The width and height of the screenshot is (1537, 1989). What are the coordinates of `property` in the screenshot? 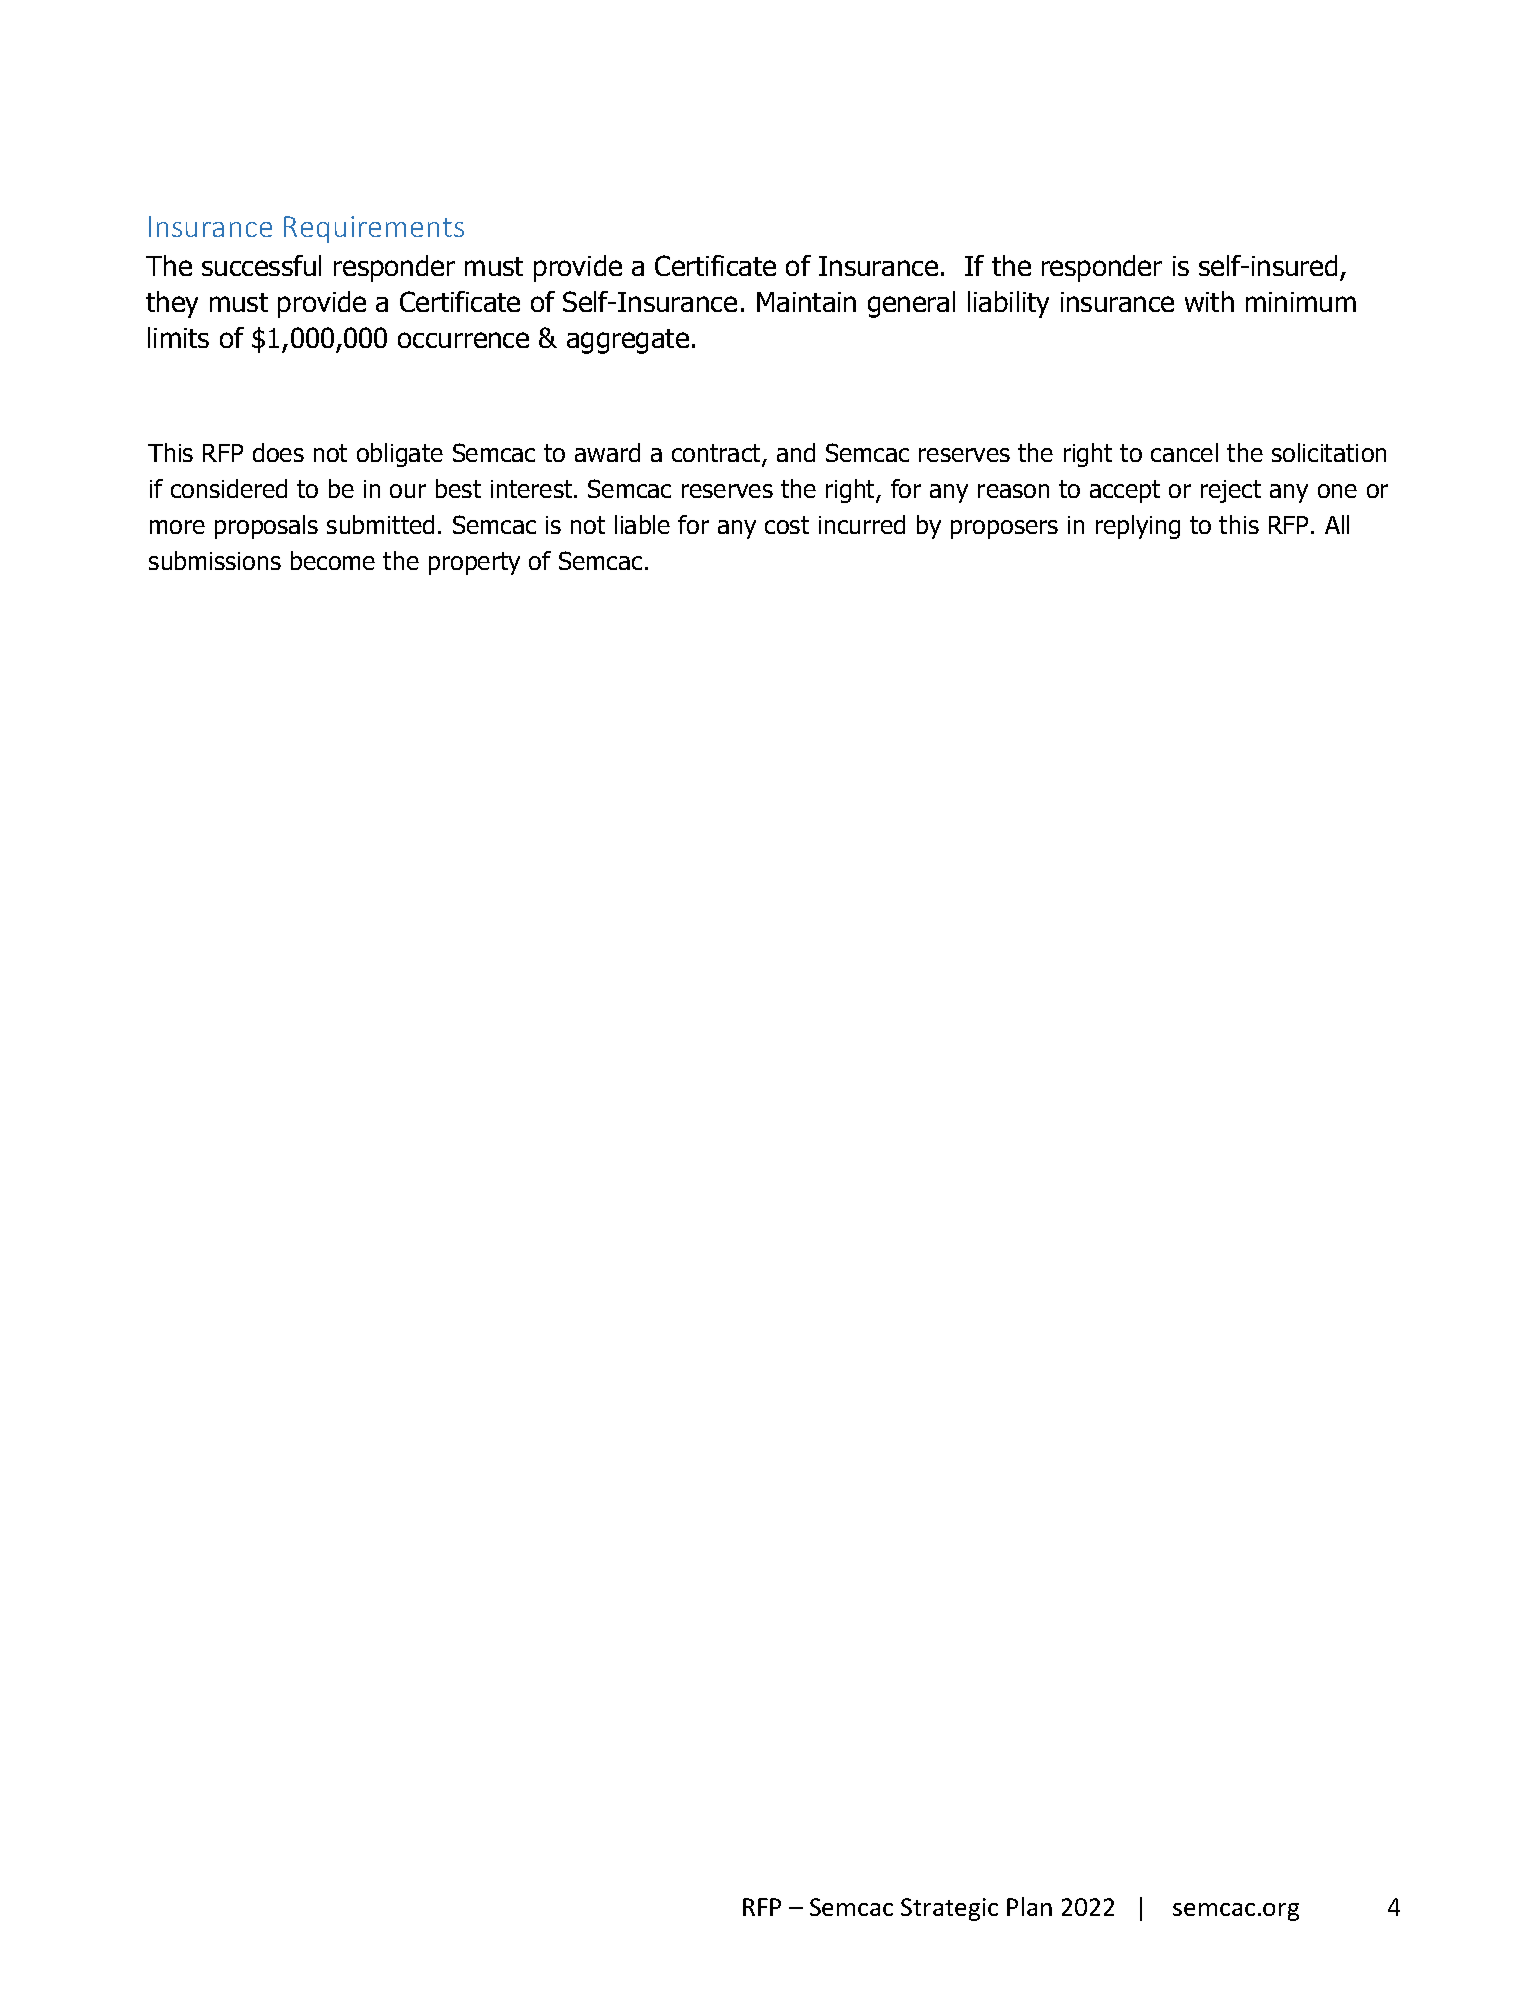 It's located at (474, 563).
